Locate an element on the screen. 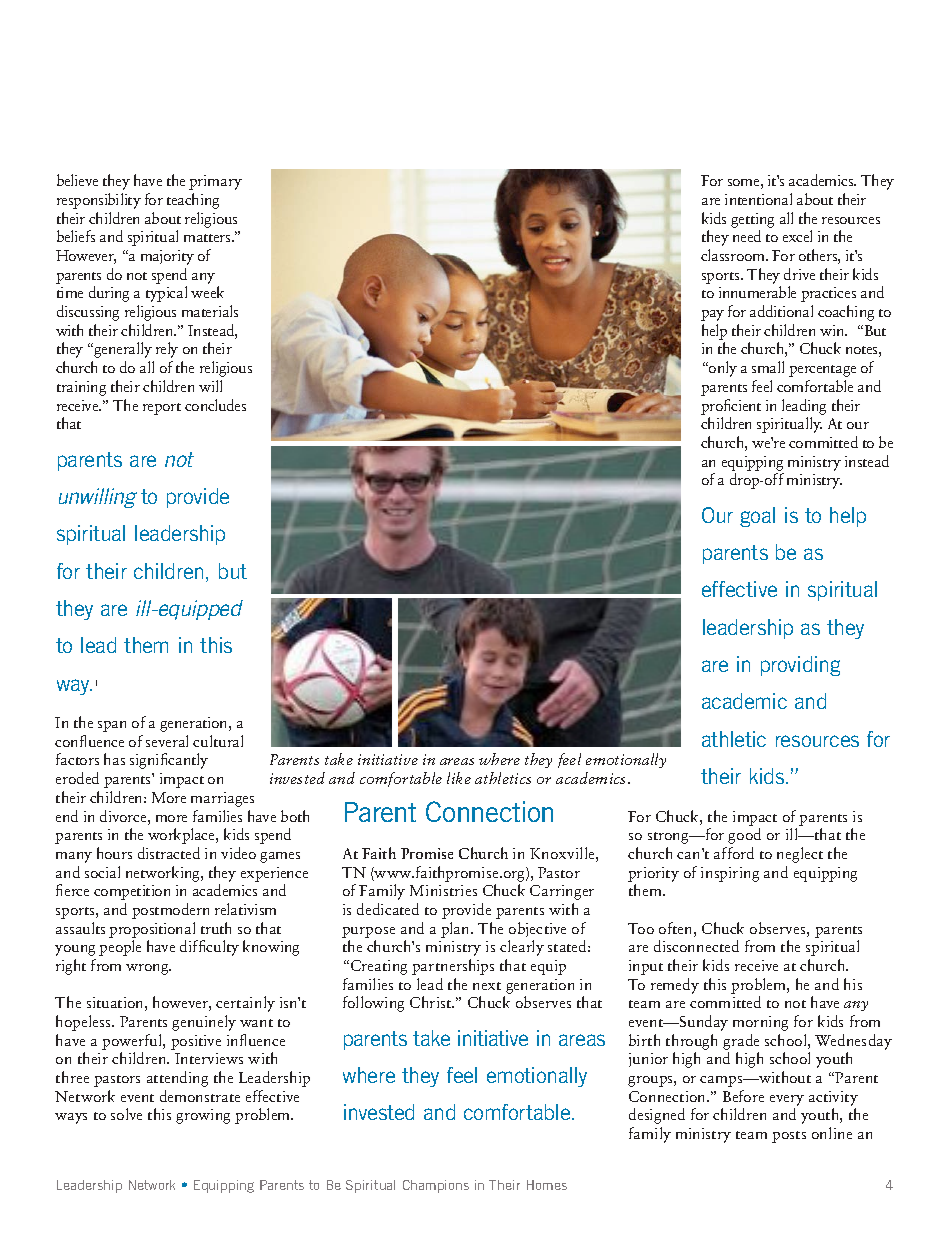  posts is located at coordinates (789, 1137).
